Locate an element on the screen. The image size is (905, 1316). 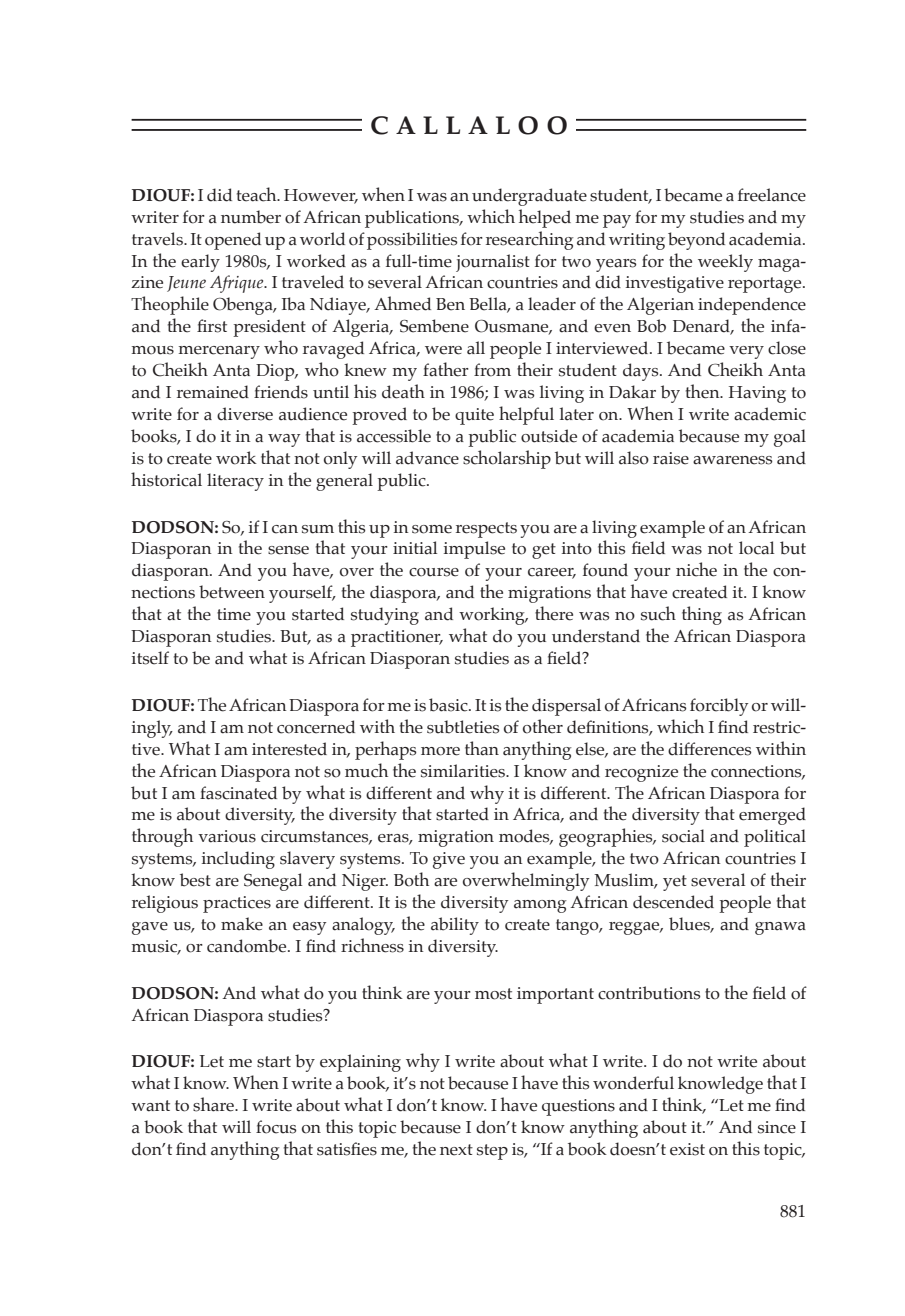
share is located at coordinates (214, 1104).
